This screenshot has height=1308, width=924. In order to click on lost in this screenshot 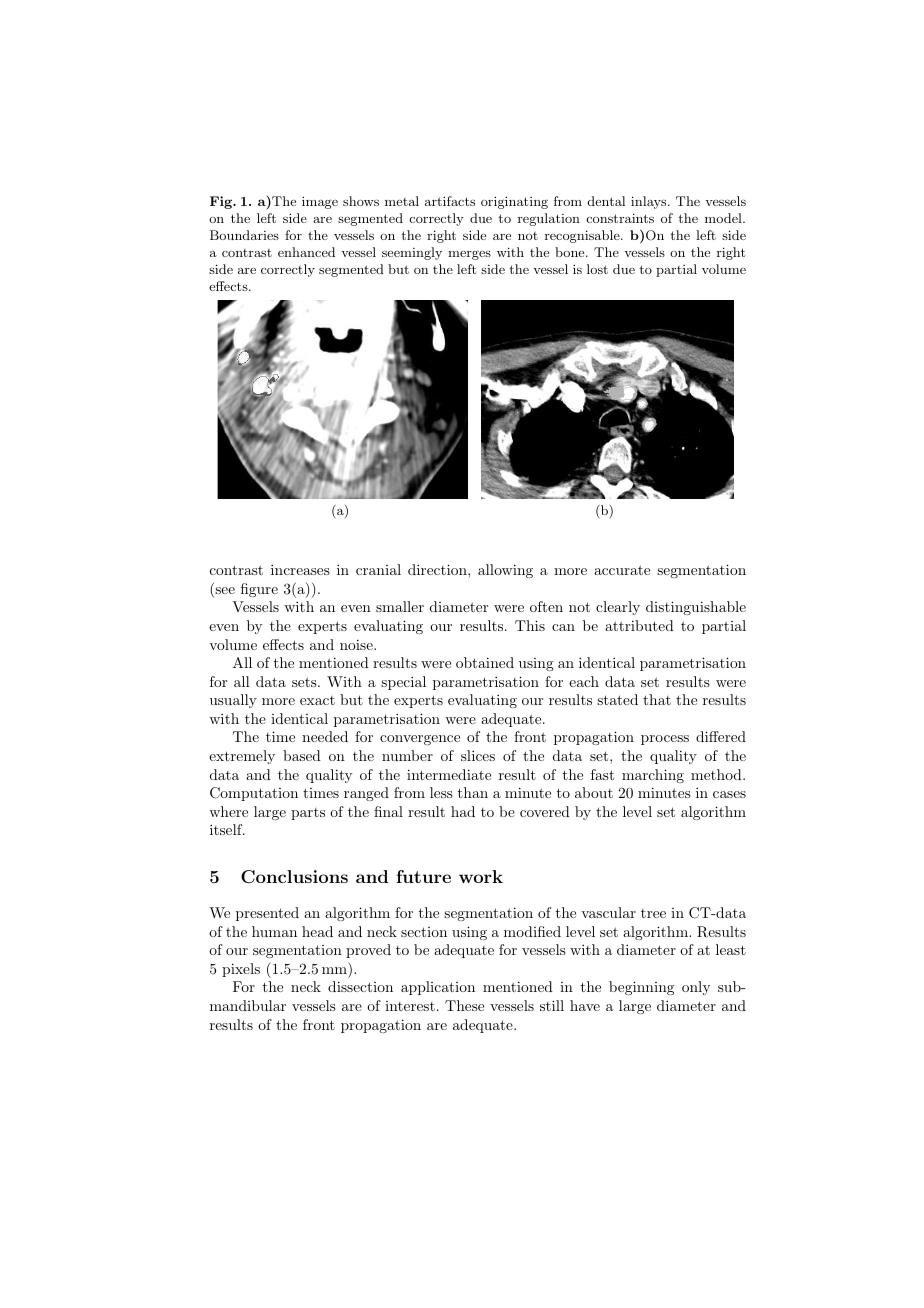, I will do `click(597, 269)`.
